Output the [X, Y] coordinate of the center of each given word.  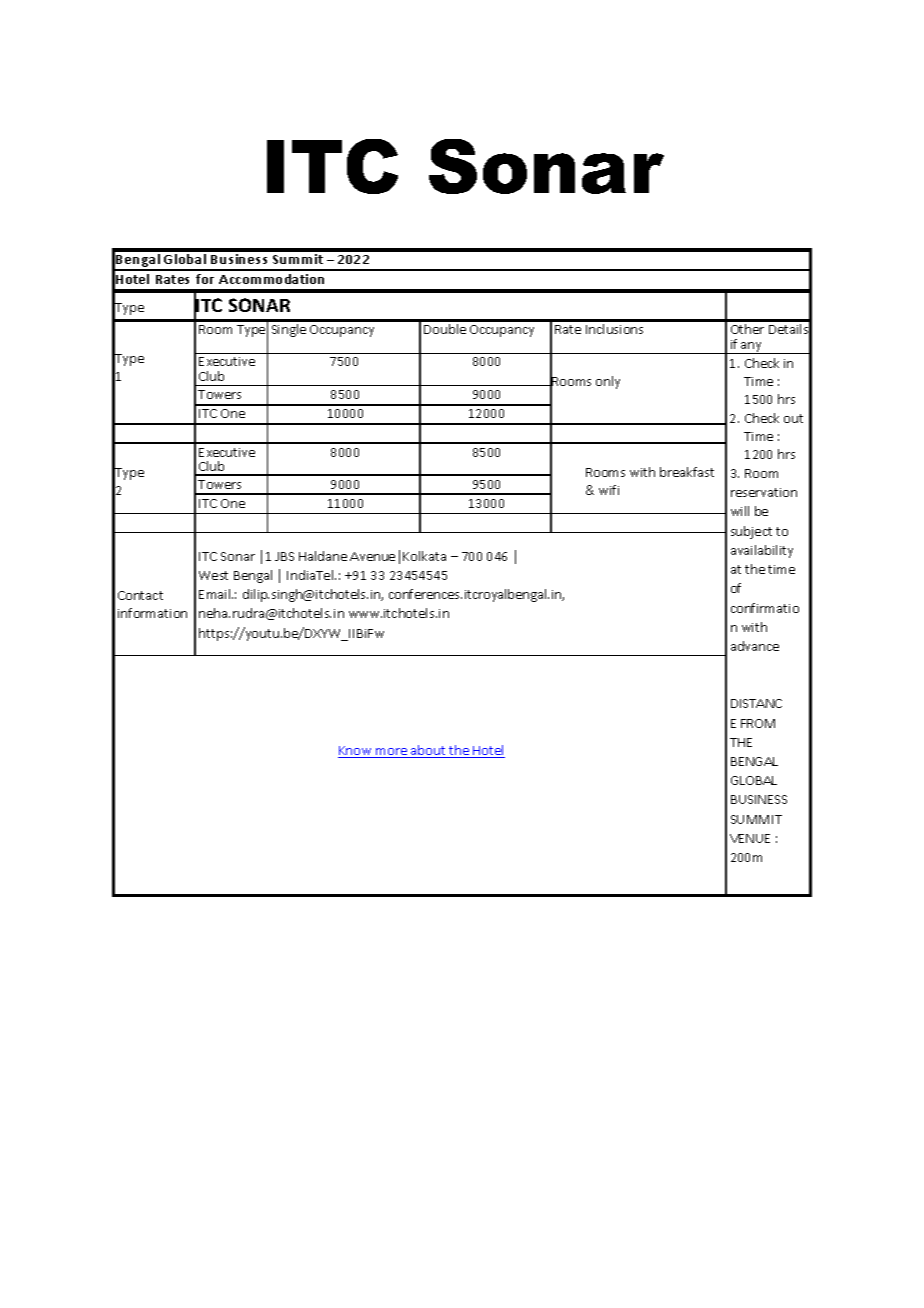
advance [755, 646]
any [752, 348]
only [608, 382]
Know [356, 752]
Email [216, 594]
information [152, 613]
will [740, 511]
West [213, 575]
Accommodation [271, 279]
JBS [284, 556]
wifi [609, 490]
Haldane [323, 556]
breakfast [687, 472]
